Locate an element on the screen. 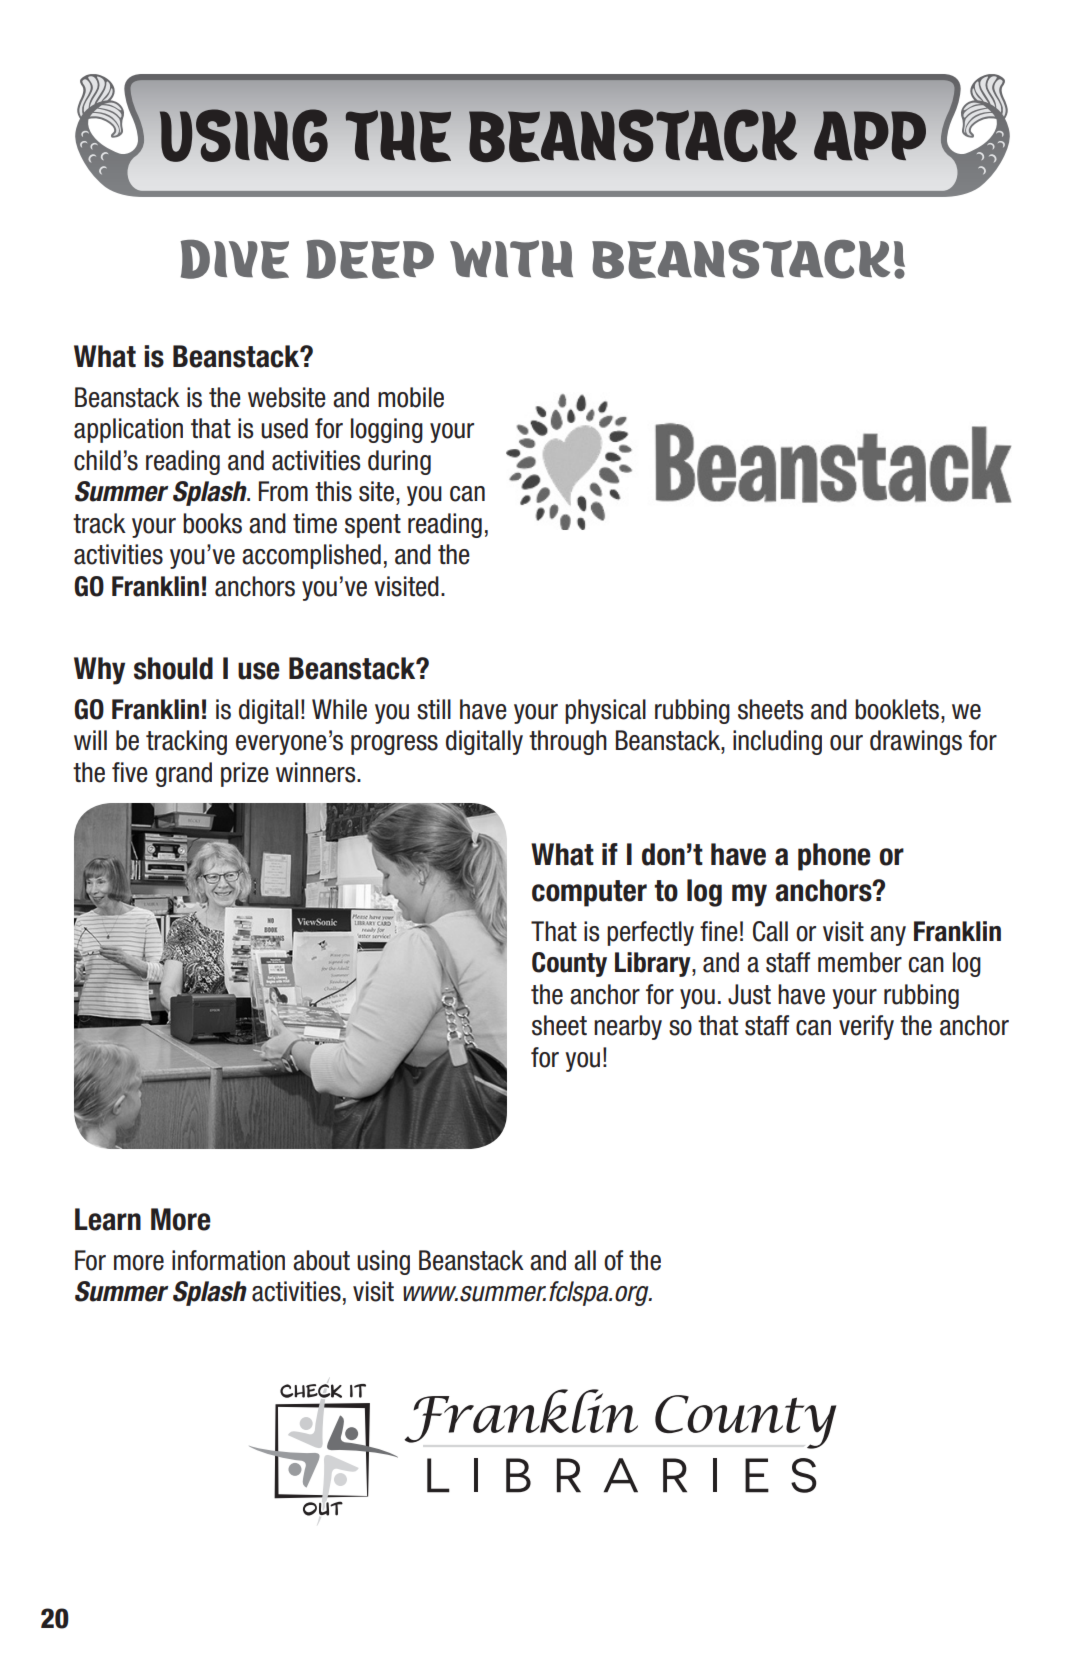 The width and height of the screenshot is (1085, 1677). grand is located at coordinates (184, 774).
